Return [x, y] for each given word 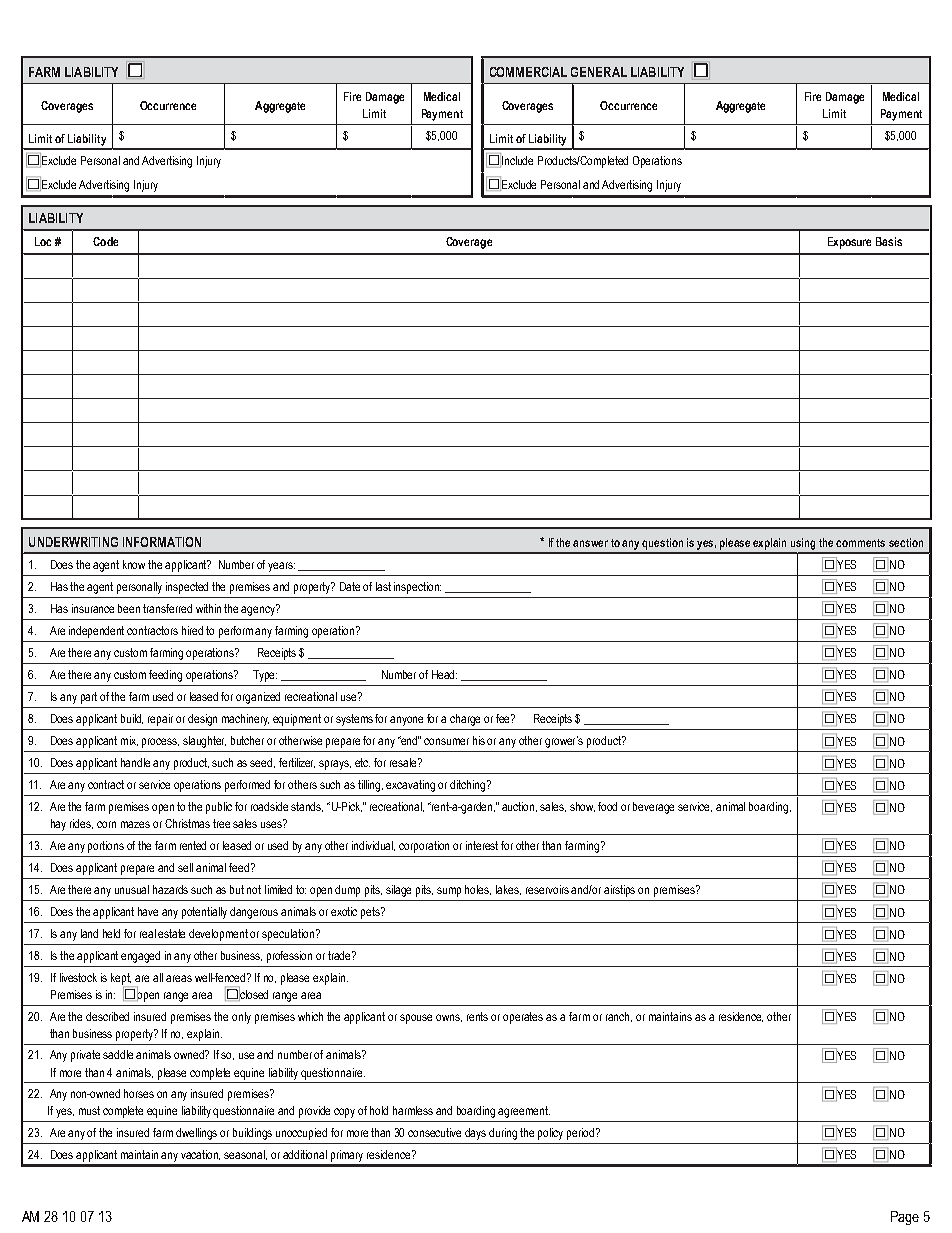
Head [444, 674]
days [475, 1134]
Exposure [849, 243]
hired [192, 630]
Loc [43, 241]
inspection [417, 588]
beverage [653, 808]
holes [478, 890]
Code [105, 241]
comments [860, 543]
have [148, 911]
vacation [200, 1155]
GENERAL [599, 72]
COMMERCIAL [528, 72]
